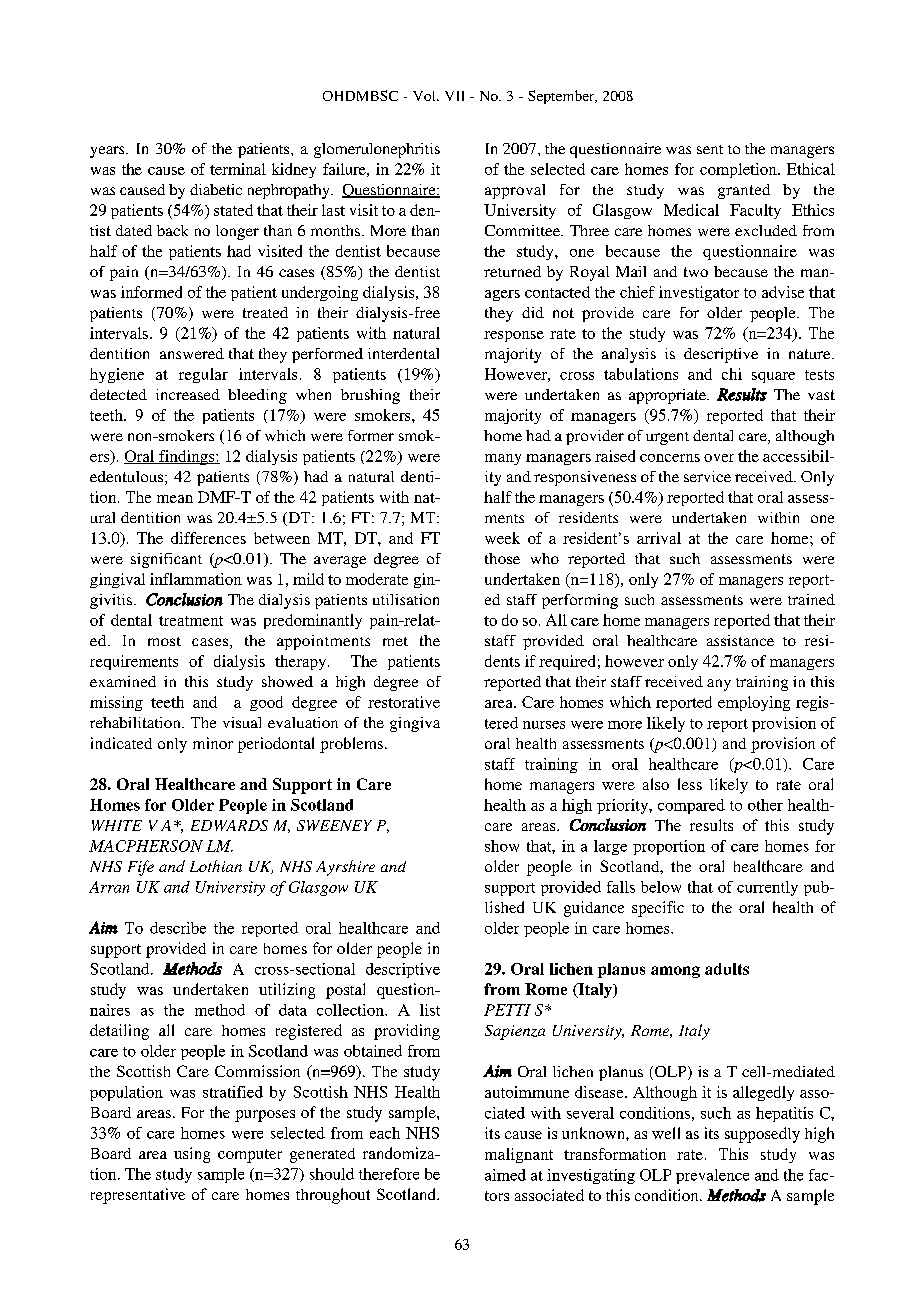 Image resolution: width=924 pixels, height=1308 pixels. I want to click on square, so click(773, 377).
